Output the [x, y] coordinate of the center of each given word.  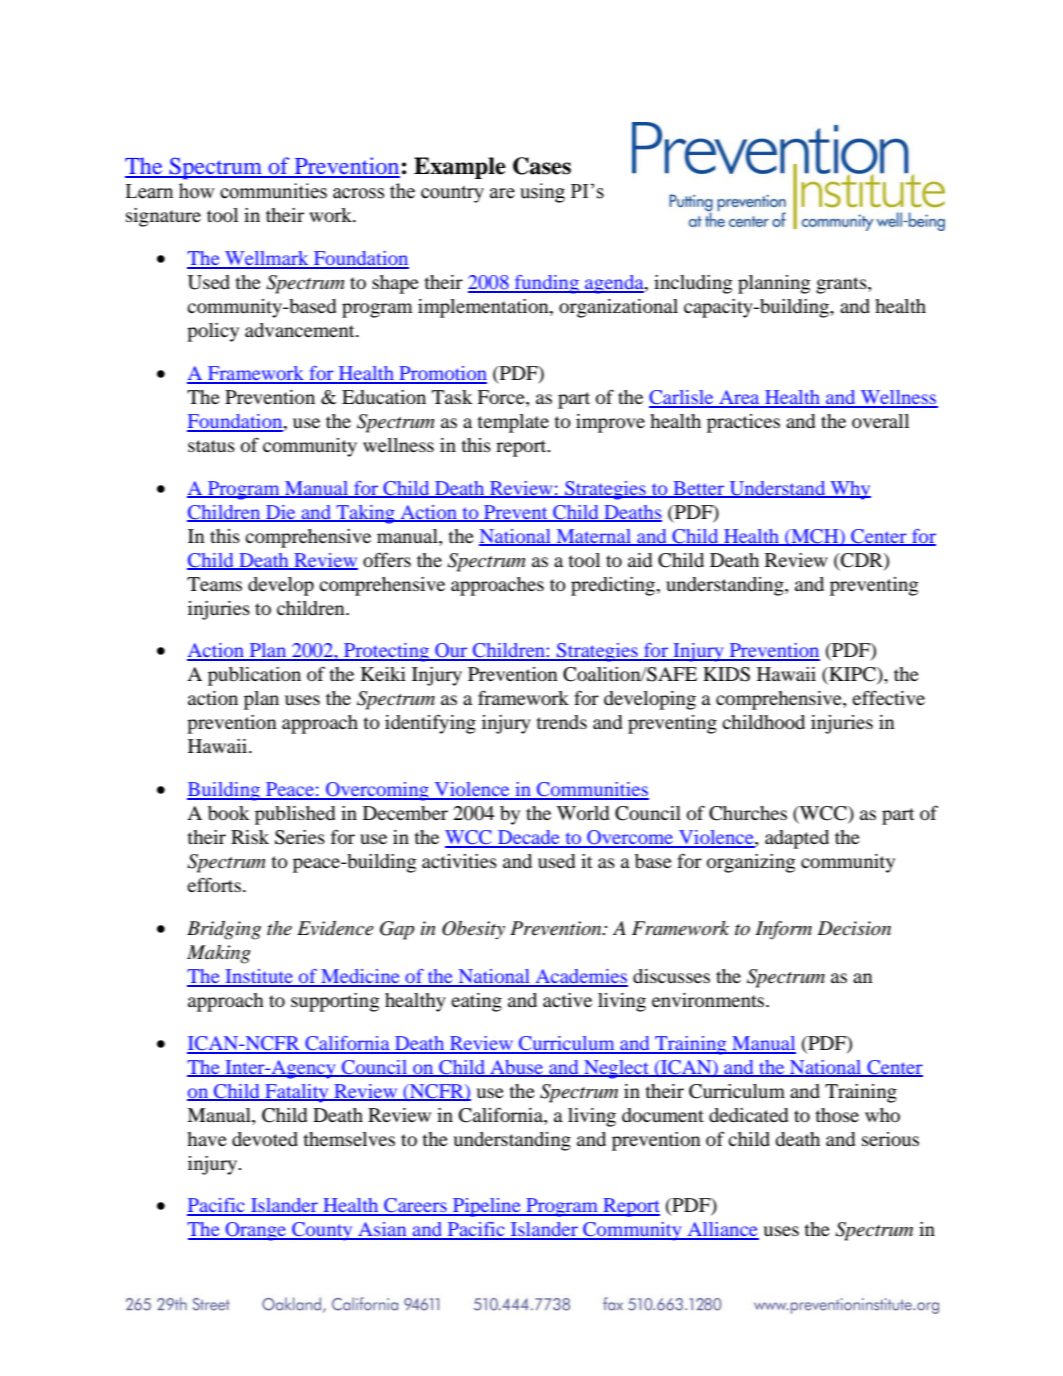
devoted [265, 1139]
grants [842, 285]
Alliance [722, 1230]
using [542, 193]
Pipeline [487, 1207]
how [197, 191]
